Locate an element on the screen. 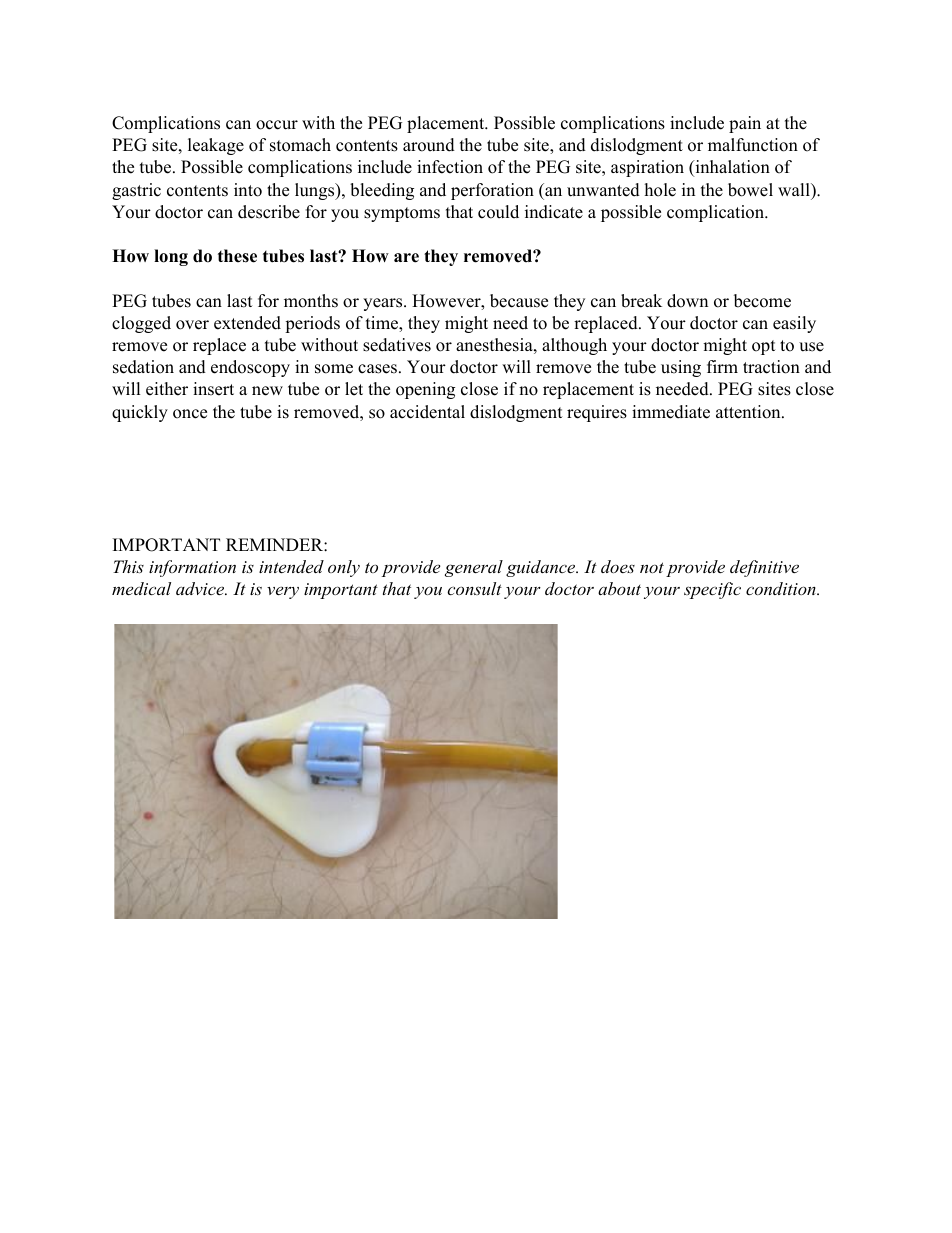 The height and width of the screenshot is (1233, 952). attention is located at coordinates (748, 412).
